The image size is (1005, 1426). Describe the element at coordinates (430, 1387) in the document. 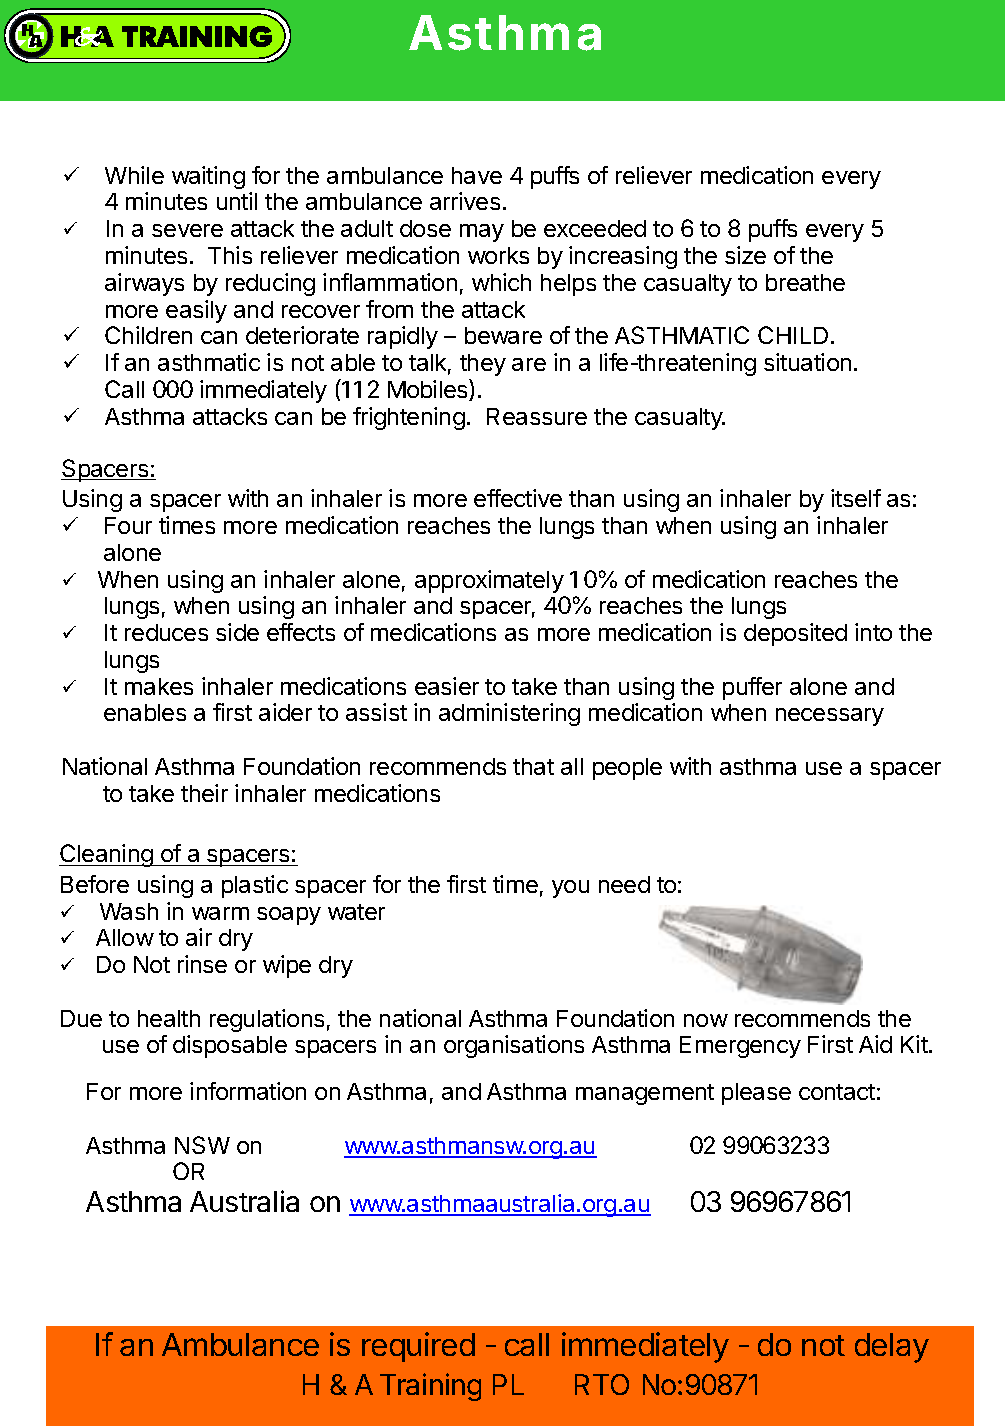

I see `Training` at that location.
